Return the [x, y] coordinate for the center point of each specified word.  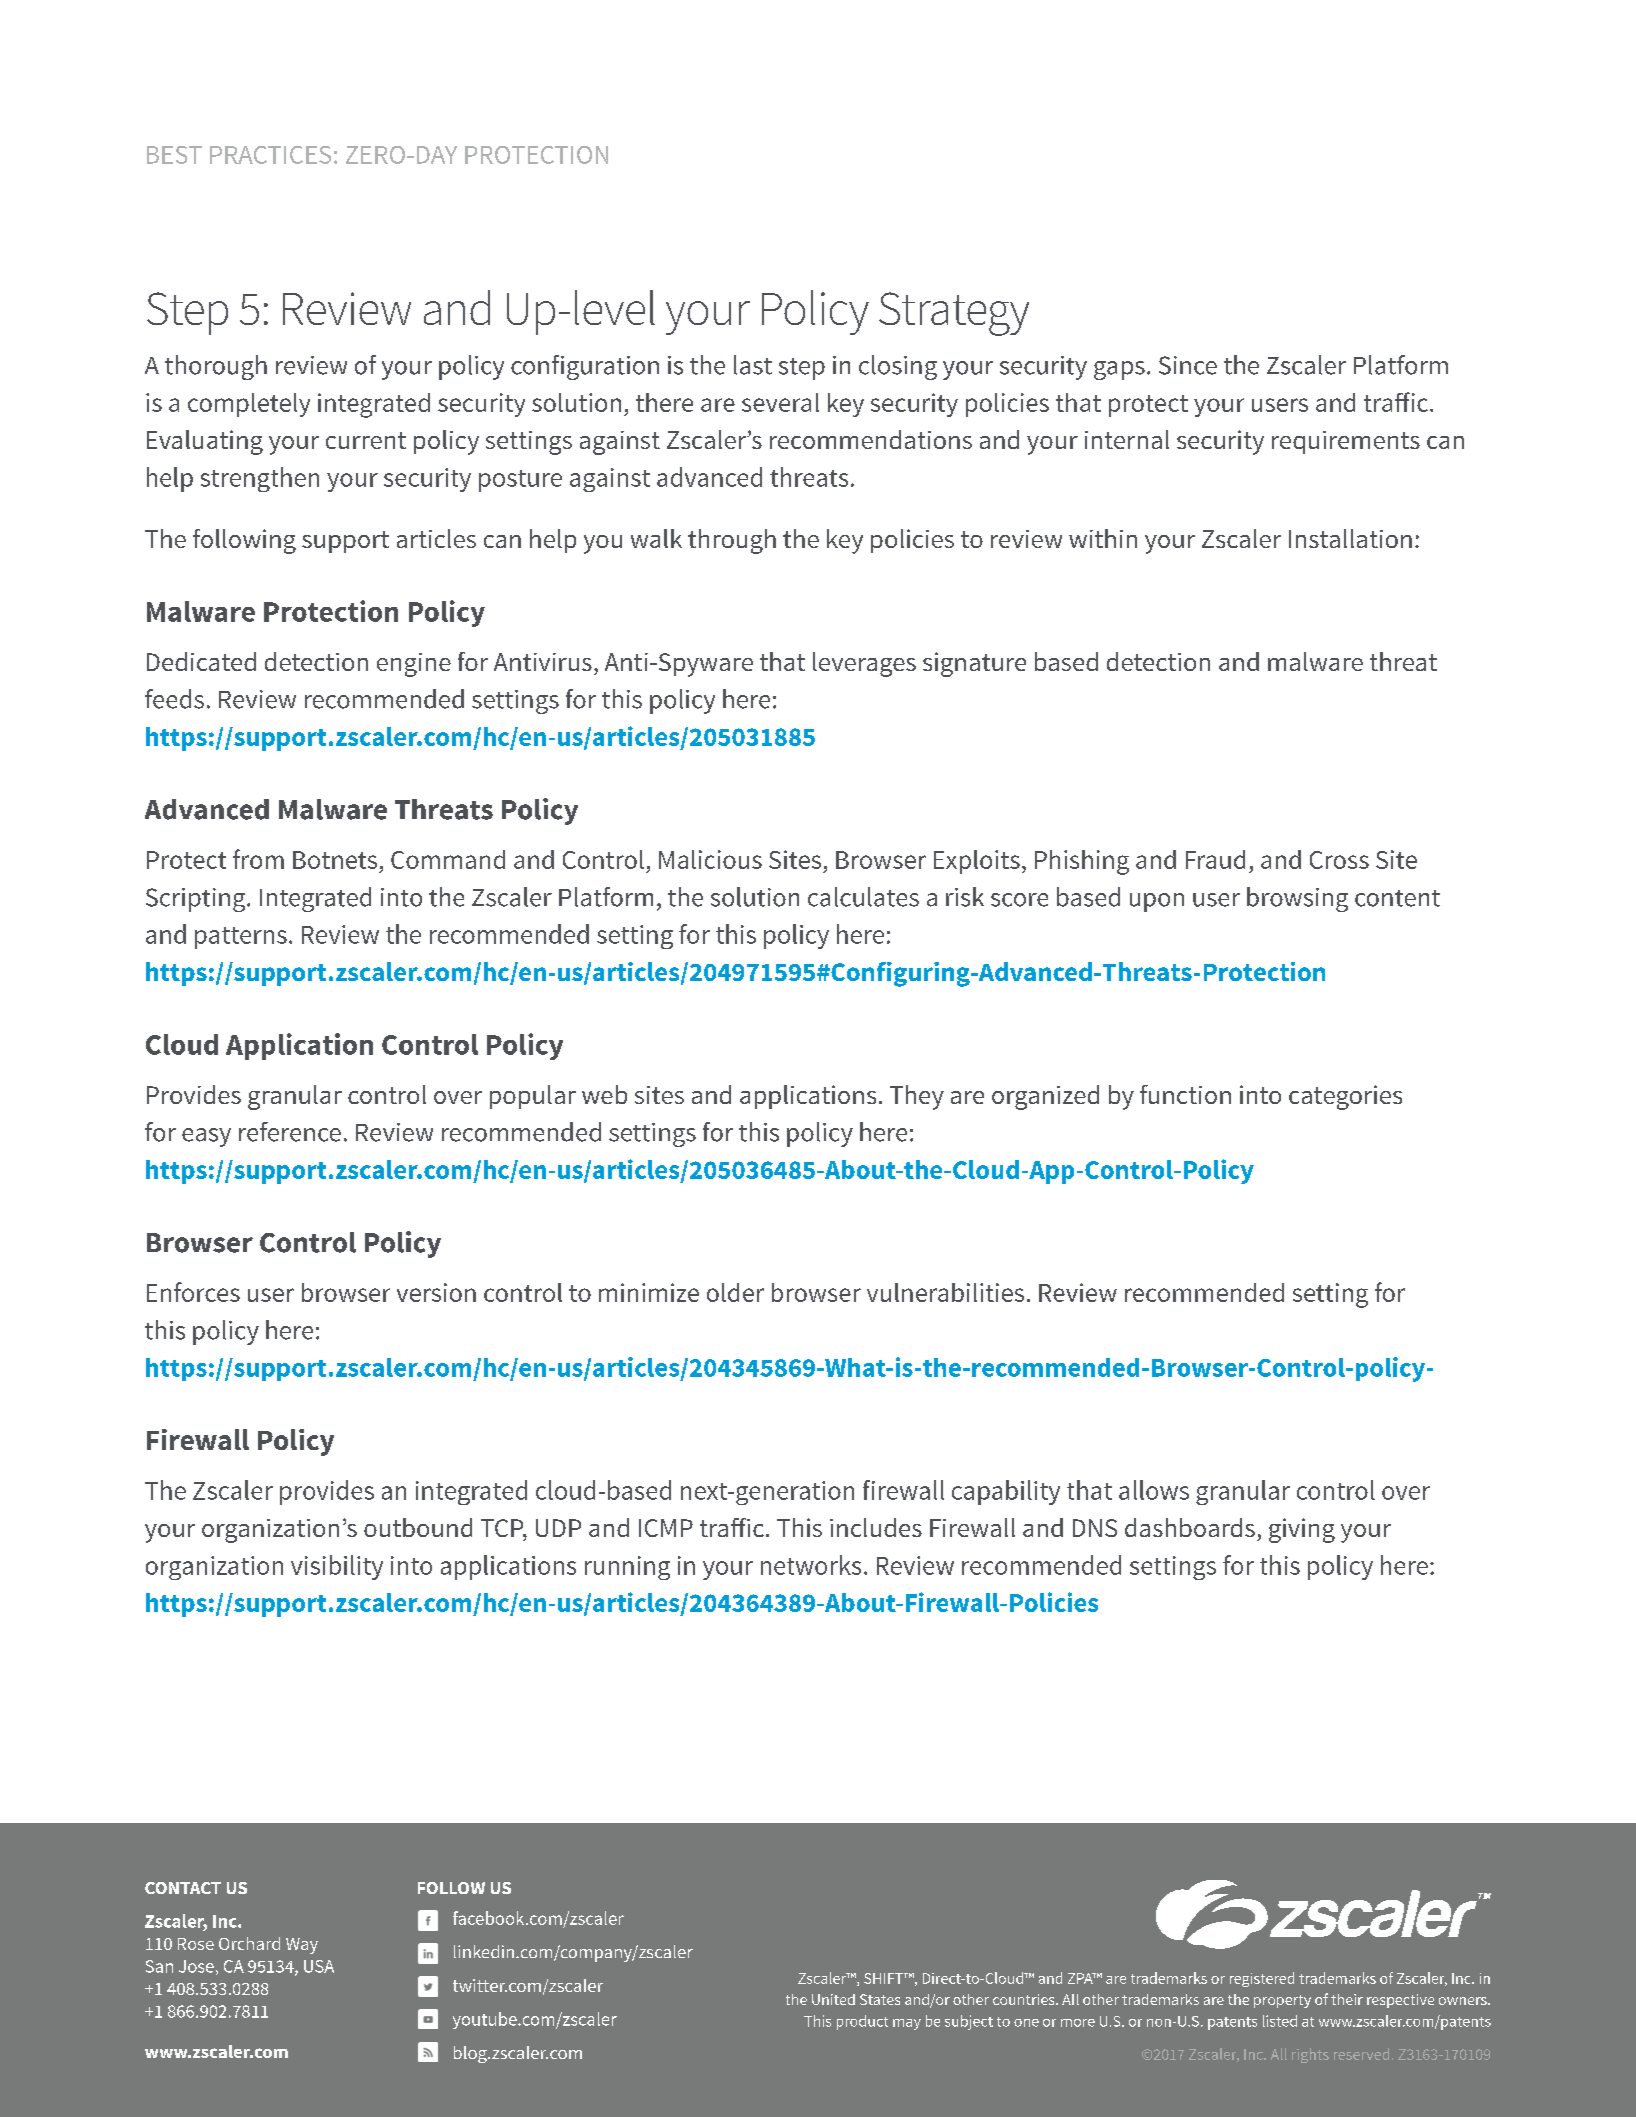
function [1185, 1094]
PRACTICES [270, 155]
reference [290, 1132]
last [753, 365]
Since [1188, 365]
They [917, 1097]
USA [319, 1966]
